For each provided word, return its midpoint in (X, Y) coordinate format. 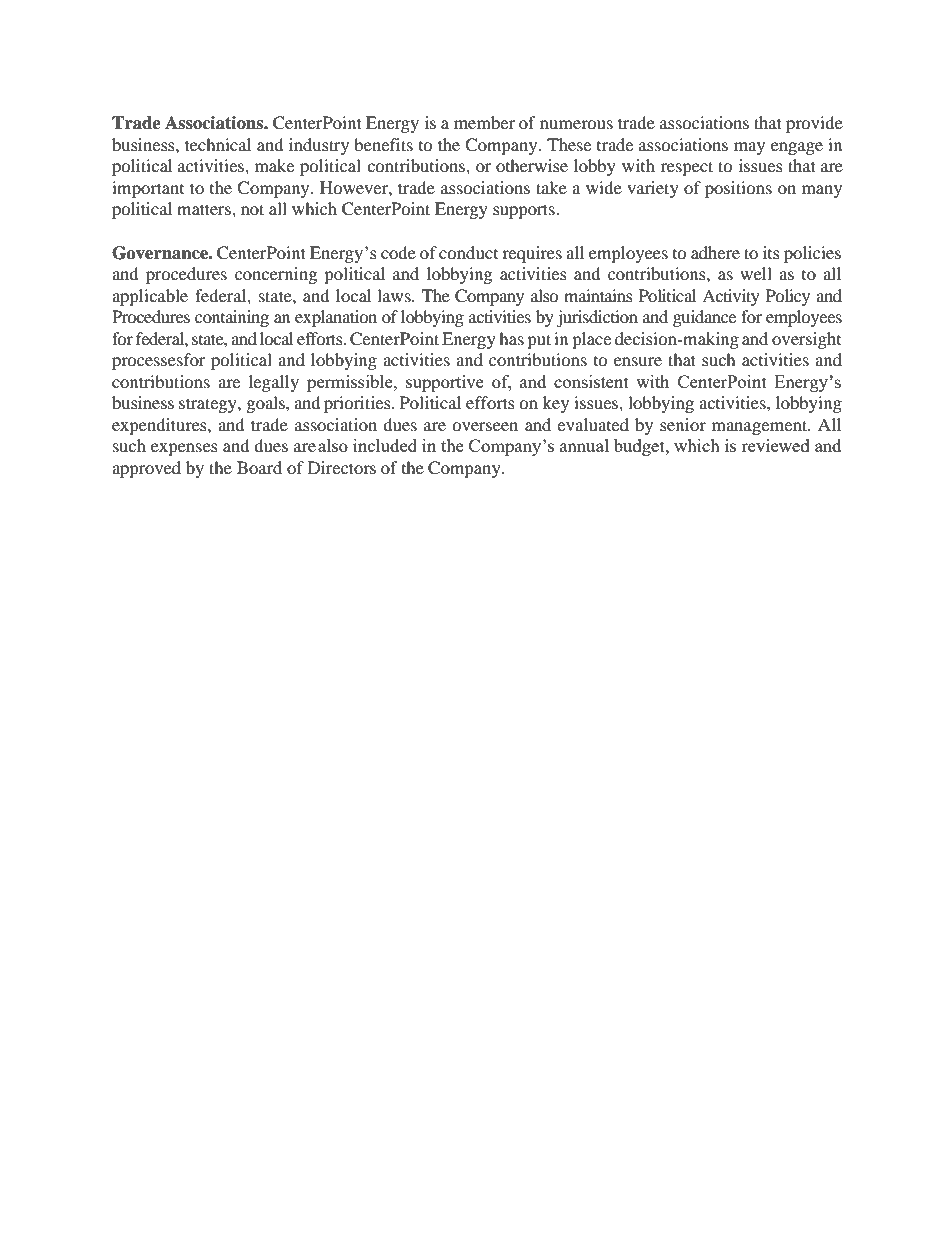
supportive (445, 383)
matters (205, 209)
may (749, 148)
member (484, 122)
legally (274, 383)
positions (738, 189)
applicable (150, 297)
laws (395, 295)
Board (259, 467)
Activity (731, 297)
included (385, 445)
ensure (638, 361)
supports (525, 211)
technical (218, 144)
